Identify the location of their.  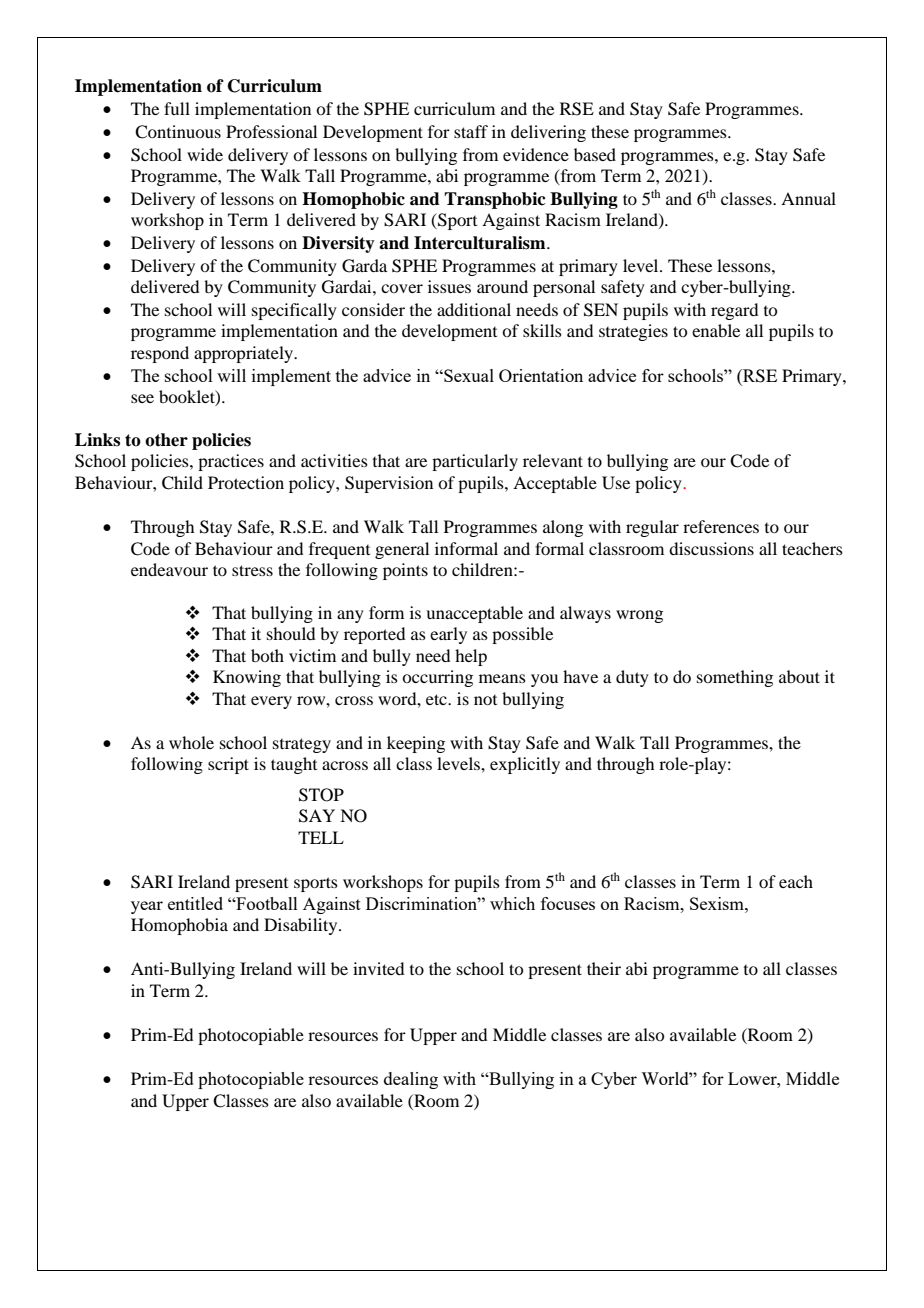
(604, 968).
